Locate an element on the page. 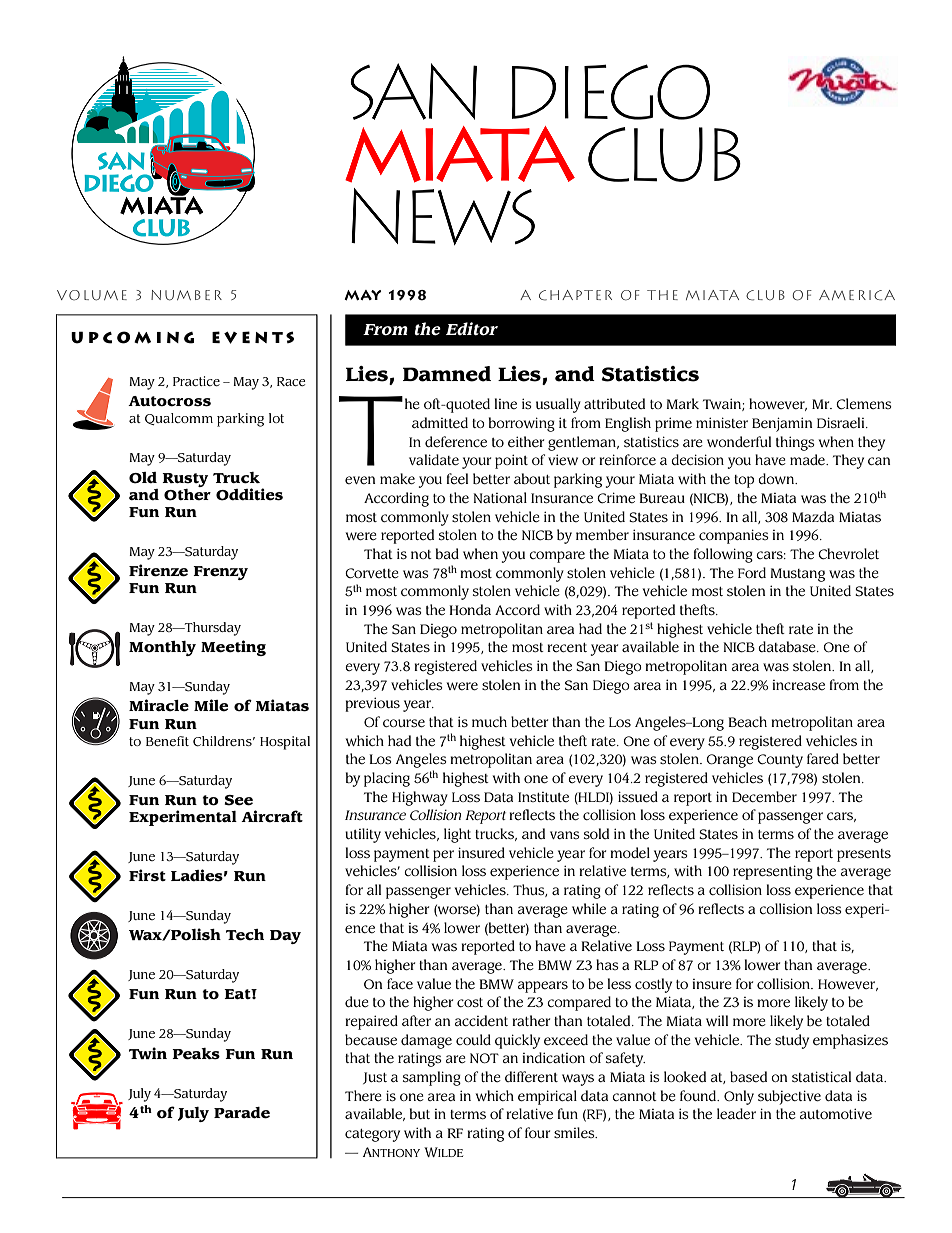 This image has height=1233, width=952. Upcoming is located at coordinates (132, 337).
